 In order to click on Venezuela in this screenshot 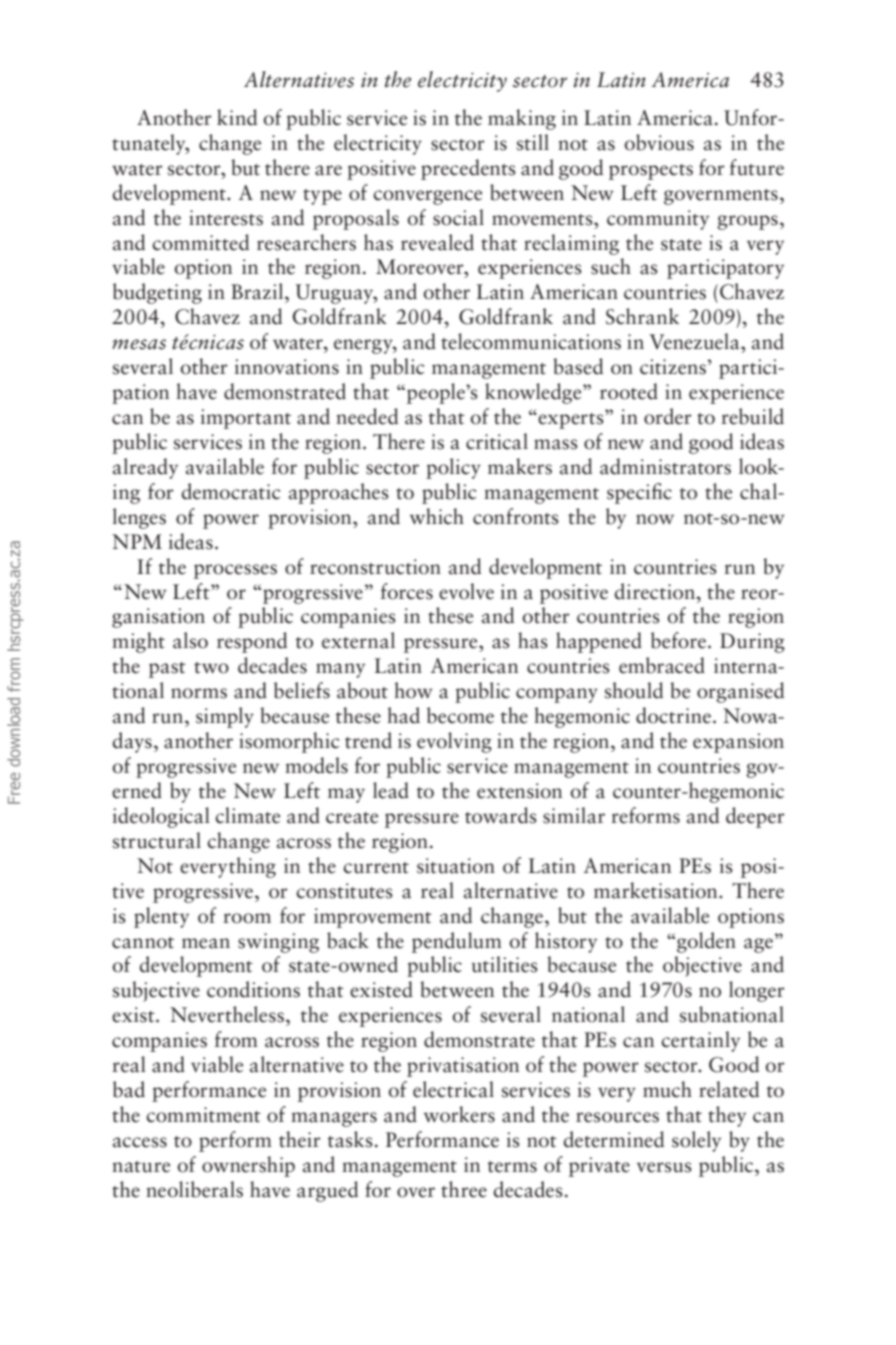, I will do `click(695, 341)`.
